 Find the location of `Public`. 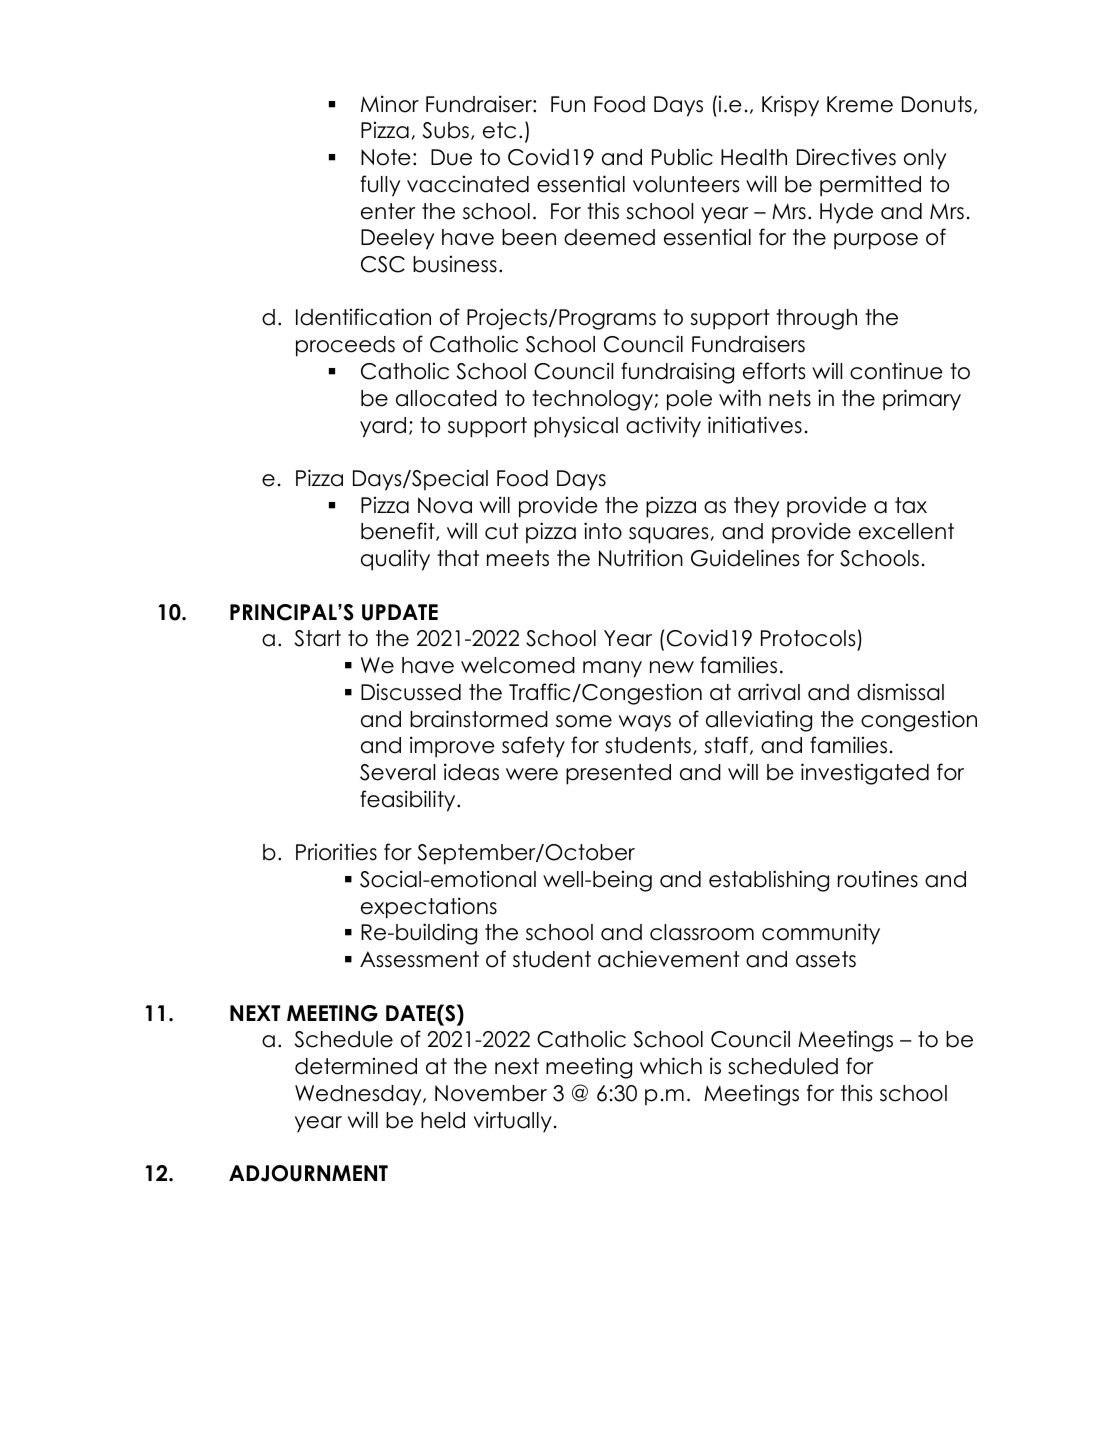

Public is located at coordinates (682, 157).
